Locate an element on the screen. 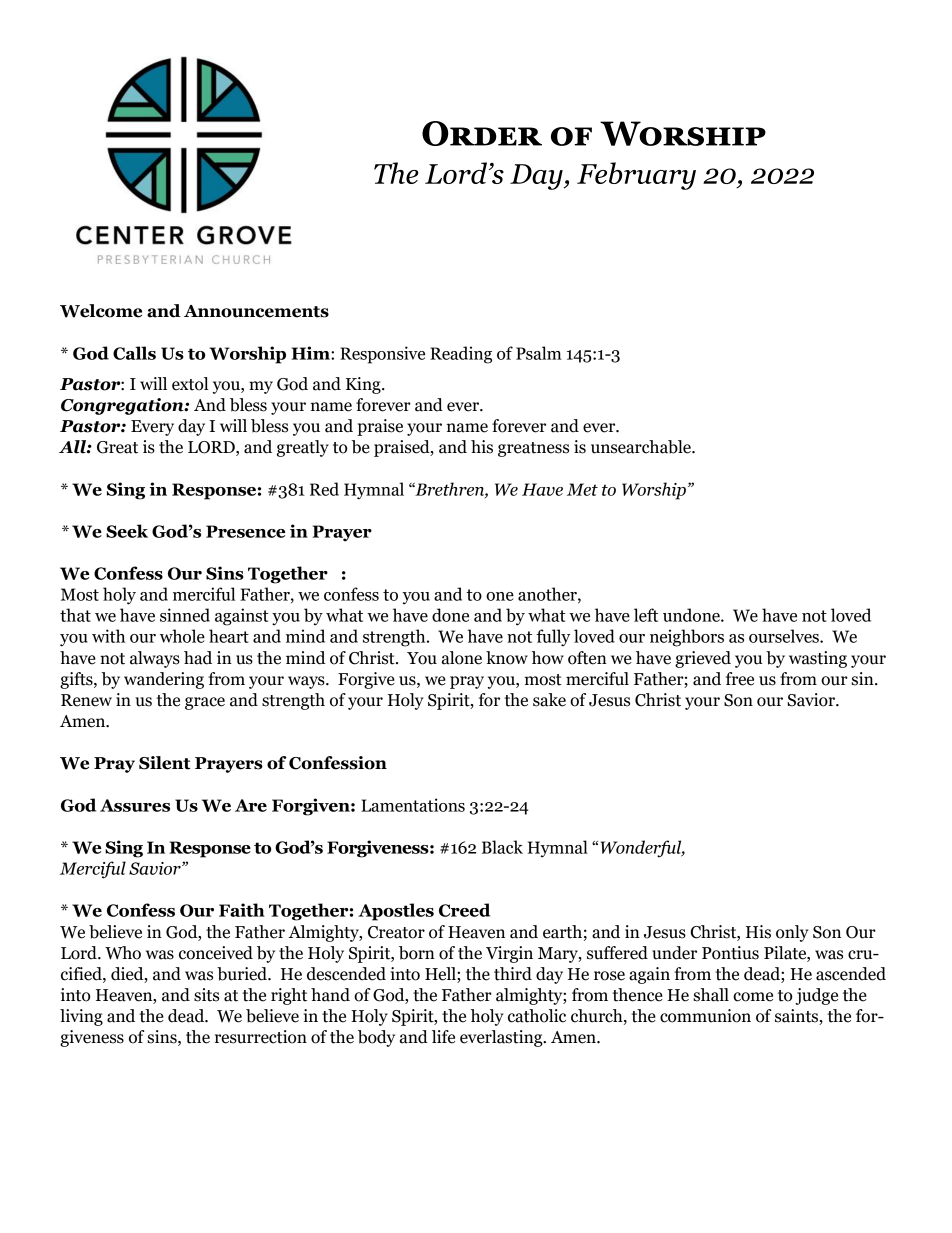 The height and width of the screenshot is (1233, 952). Order is located at coordinates (482, 133).
